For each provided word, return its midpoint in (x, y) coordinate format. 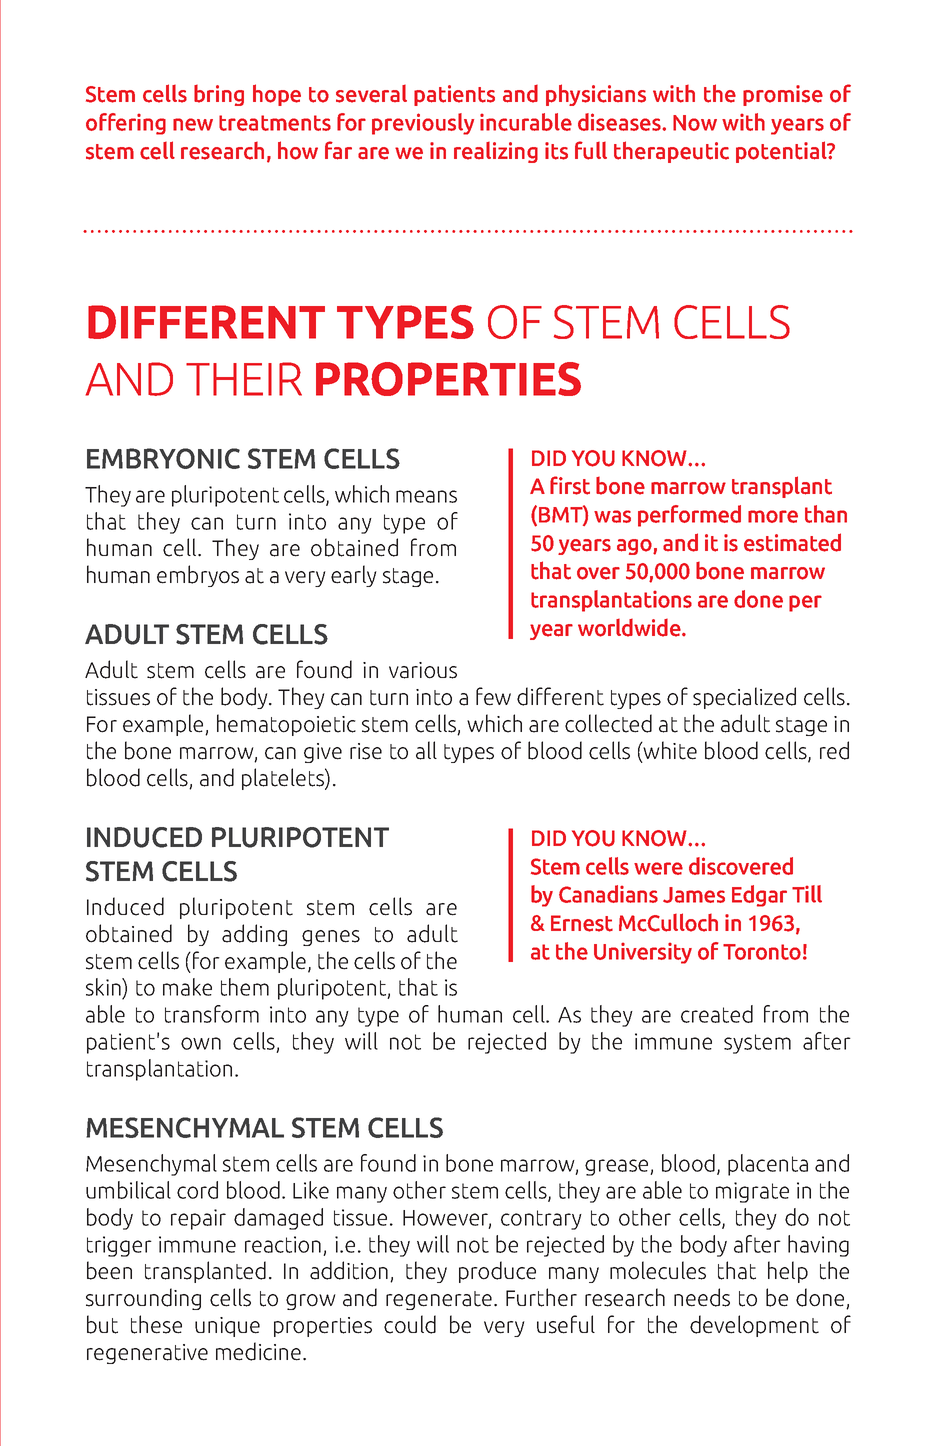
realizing (496, 152)
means (426, 496)
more (773, 516)
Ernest (582, 923)
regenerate (439, 1300)
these (156, 1324)
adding (254, 935)
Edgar (759, 896)
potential (782, 152)
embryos (198, 576)
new (193, 124)
